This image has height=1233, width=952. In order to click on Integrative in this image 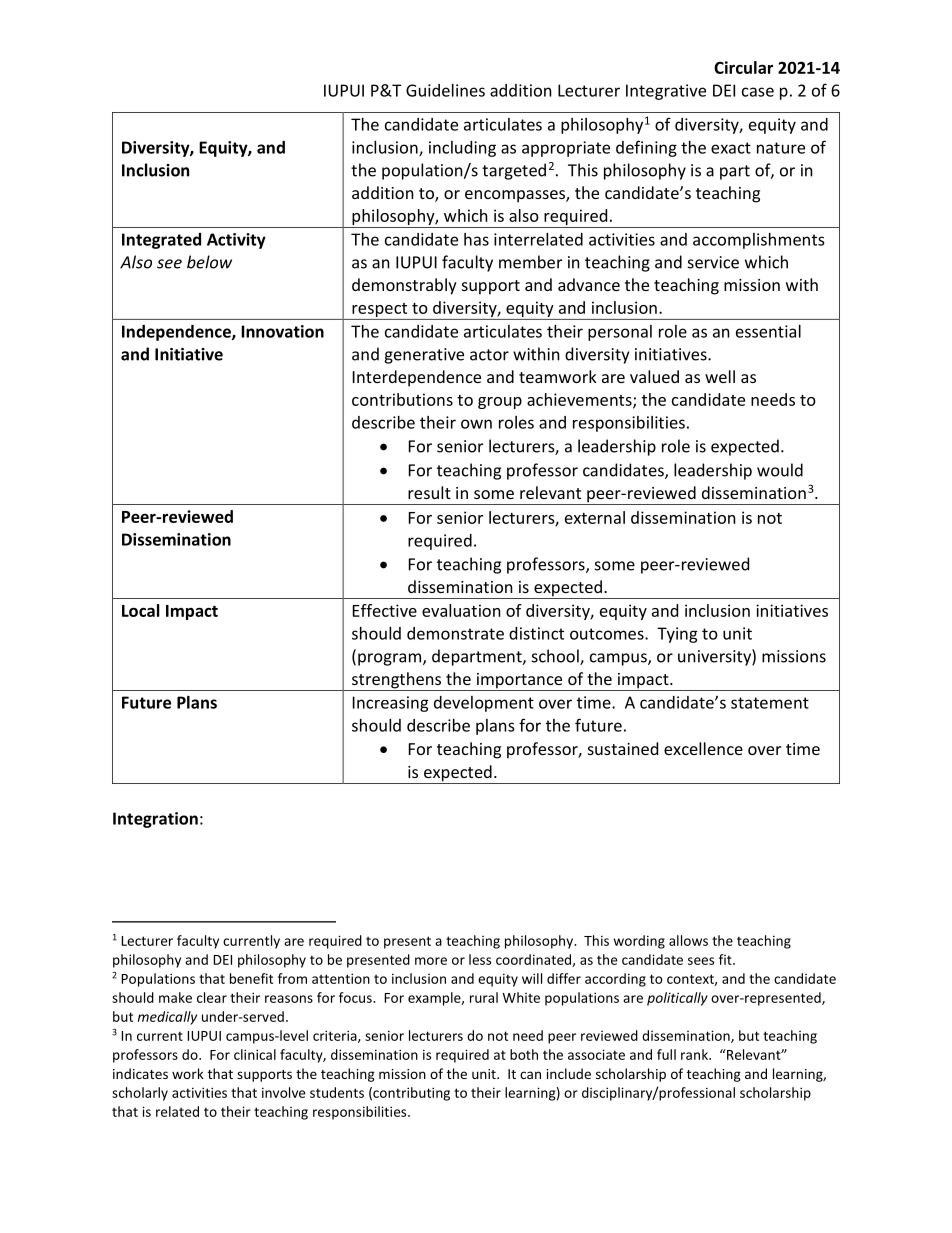, I will do `click(666, 92)`.
